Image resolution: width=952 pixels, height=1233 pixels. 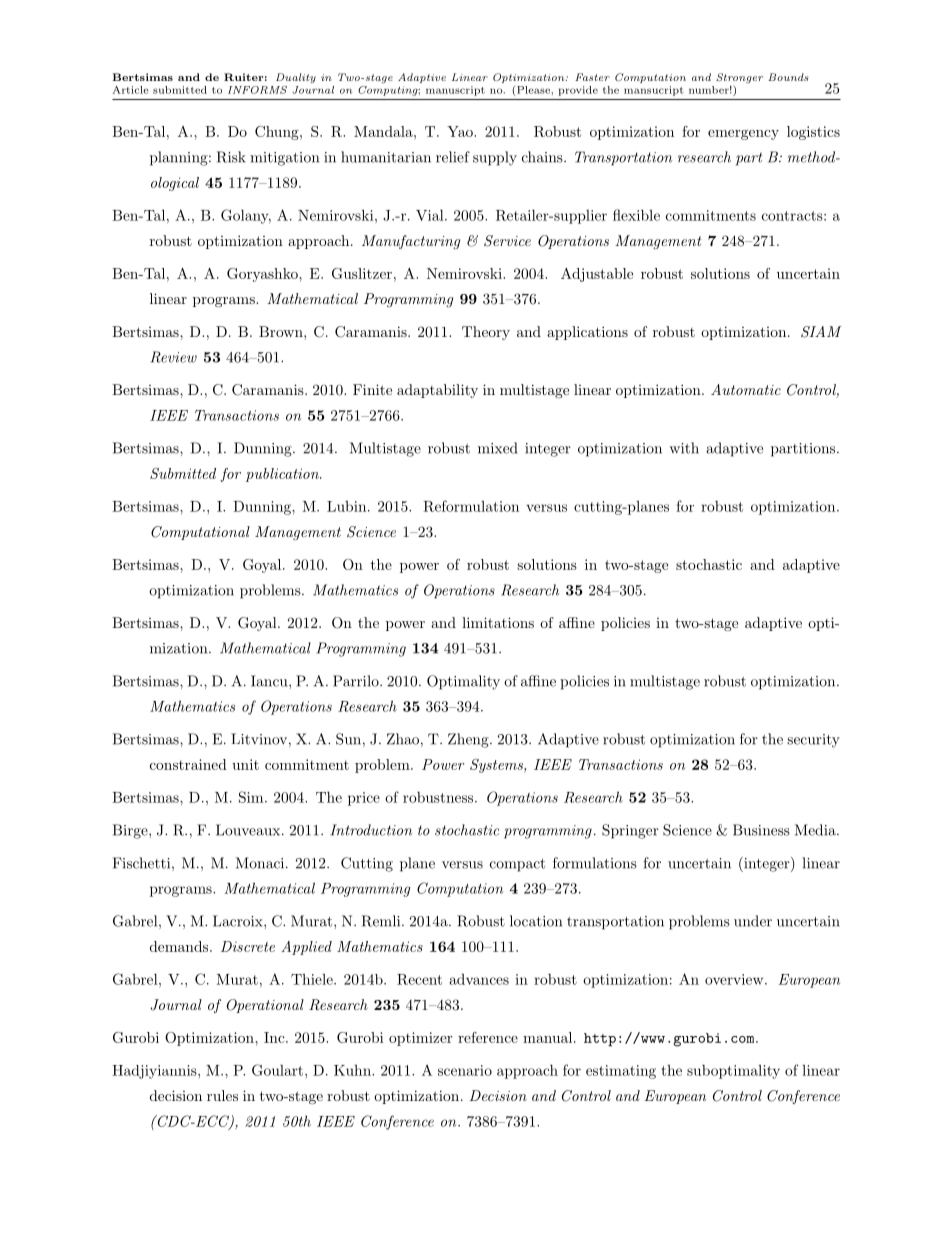 What do you see at coordinates (465, 1070) in the screenshot?
I see `scenario` at bounding box center [465, 1070].
